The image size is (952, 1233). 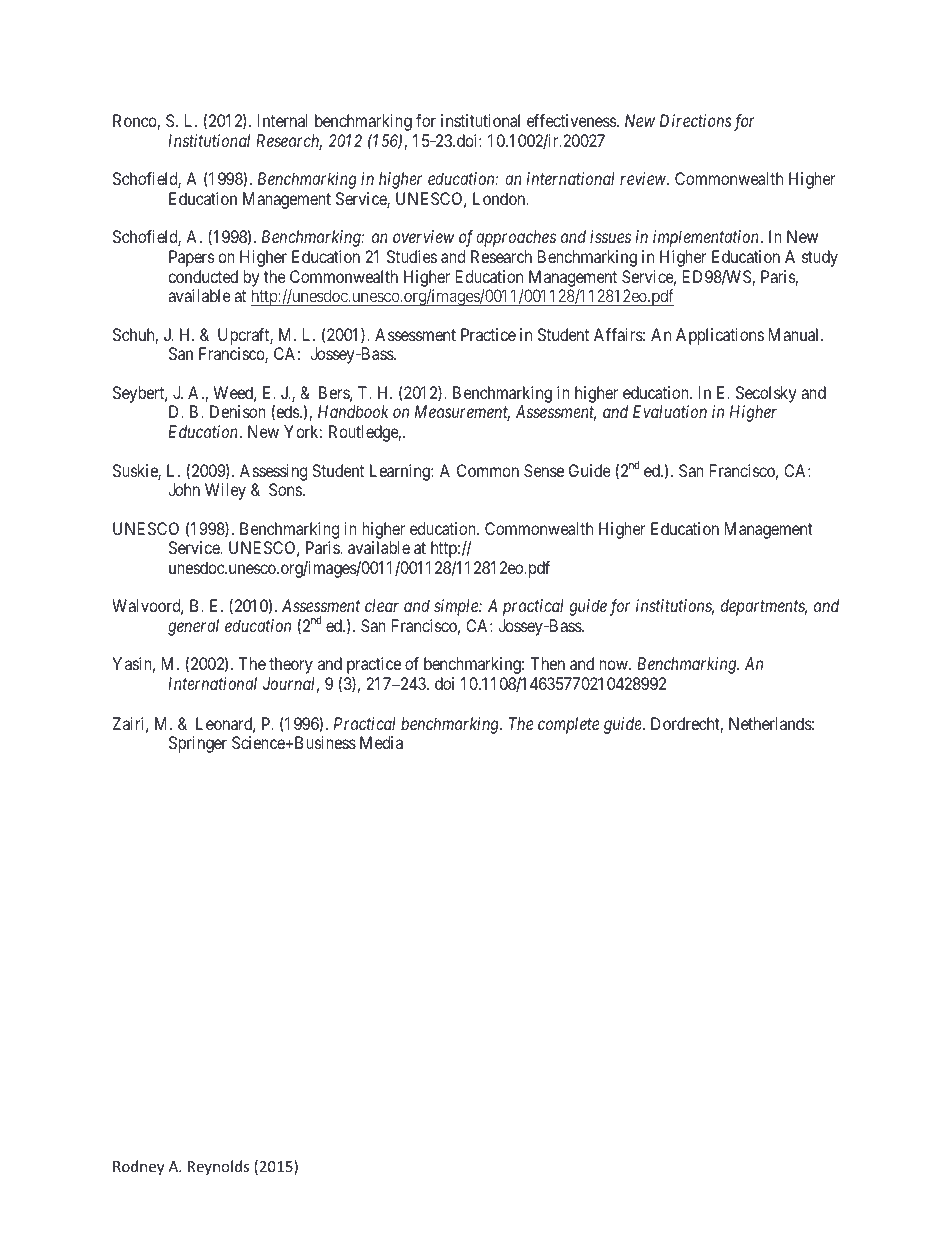 I want to click on departments, so click(x=764, y=607).
